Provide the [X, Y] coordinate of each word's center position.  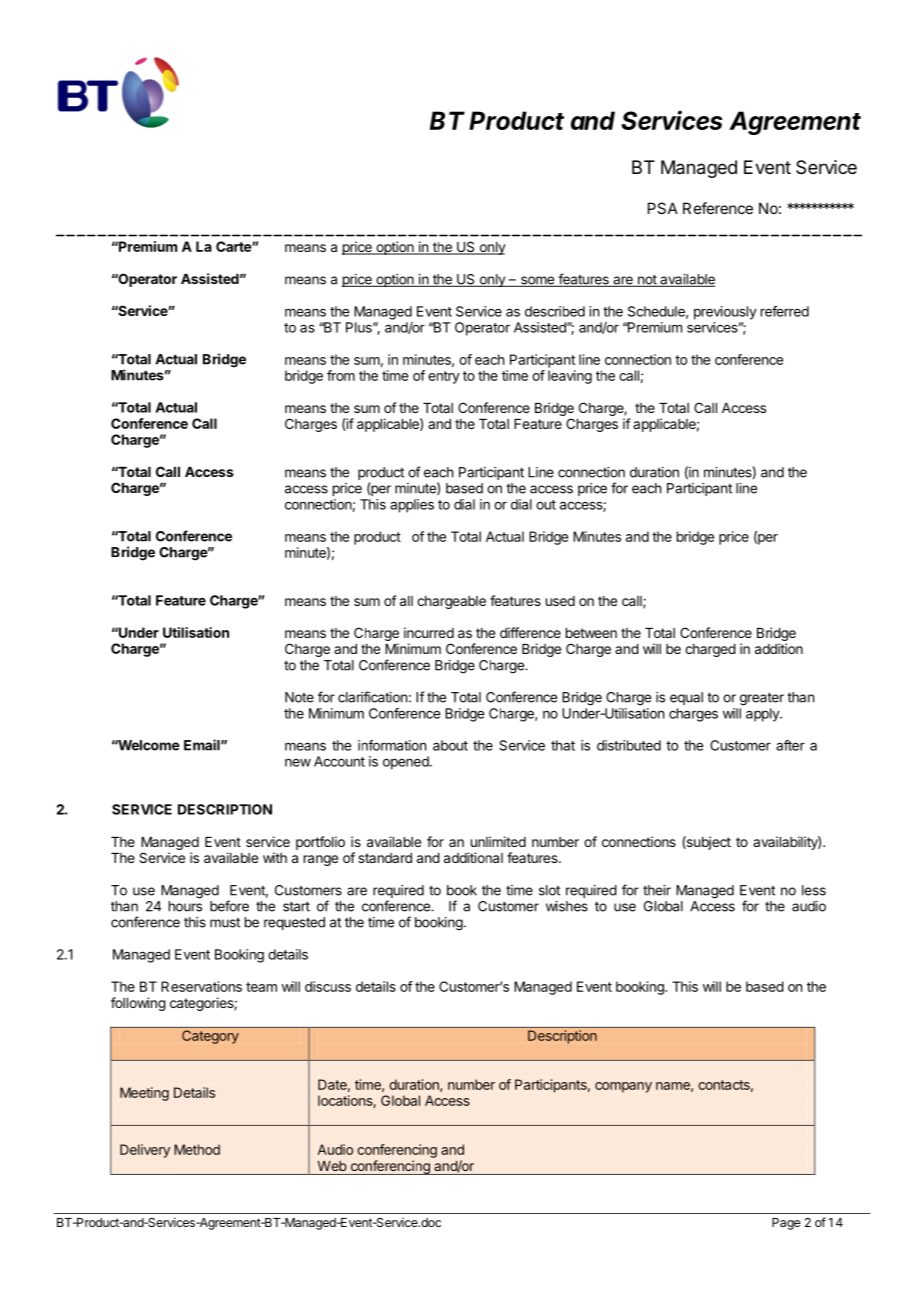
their [657, 890]
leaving [570, 377]
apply [763, 715]
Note [299, 697]
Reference [718, 208]
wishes [567, 906]
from [341, 375]
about [450, 745]
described [555, 311]
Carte [234, 246]
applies [412, 506]
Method [197, 1149]
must [225, 923]
